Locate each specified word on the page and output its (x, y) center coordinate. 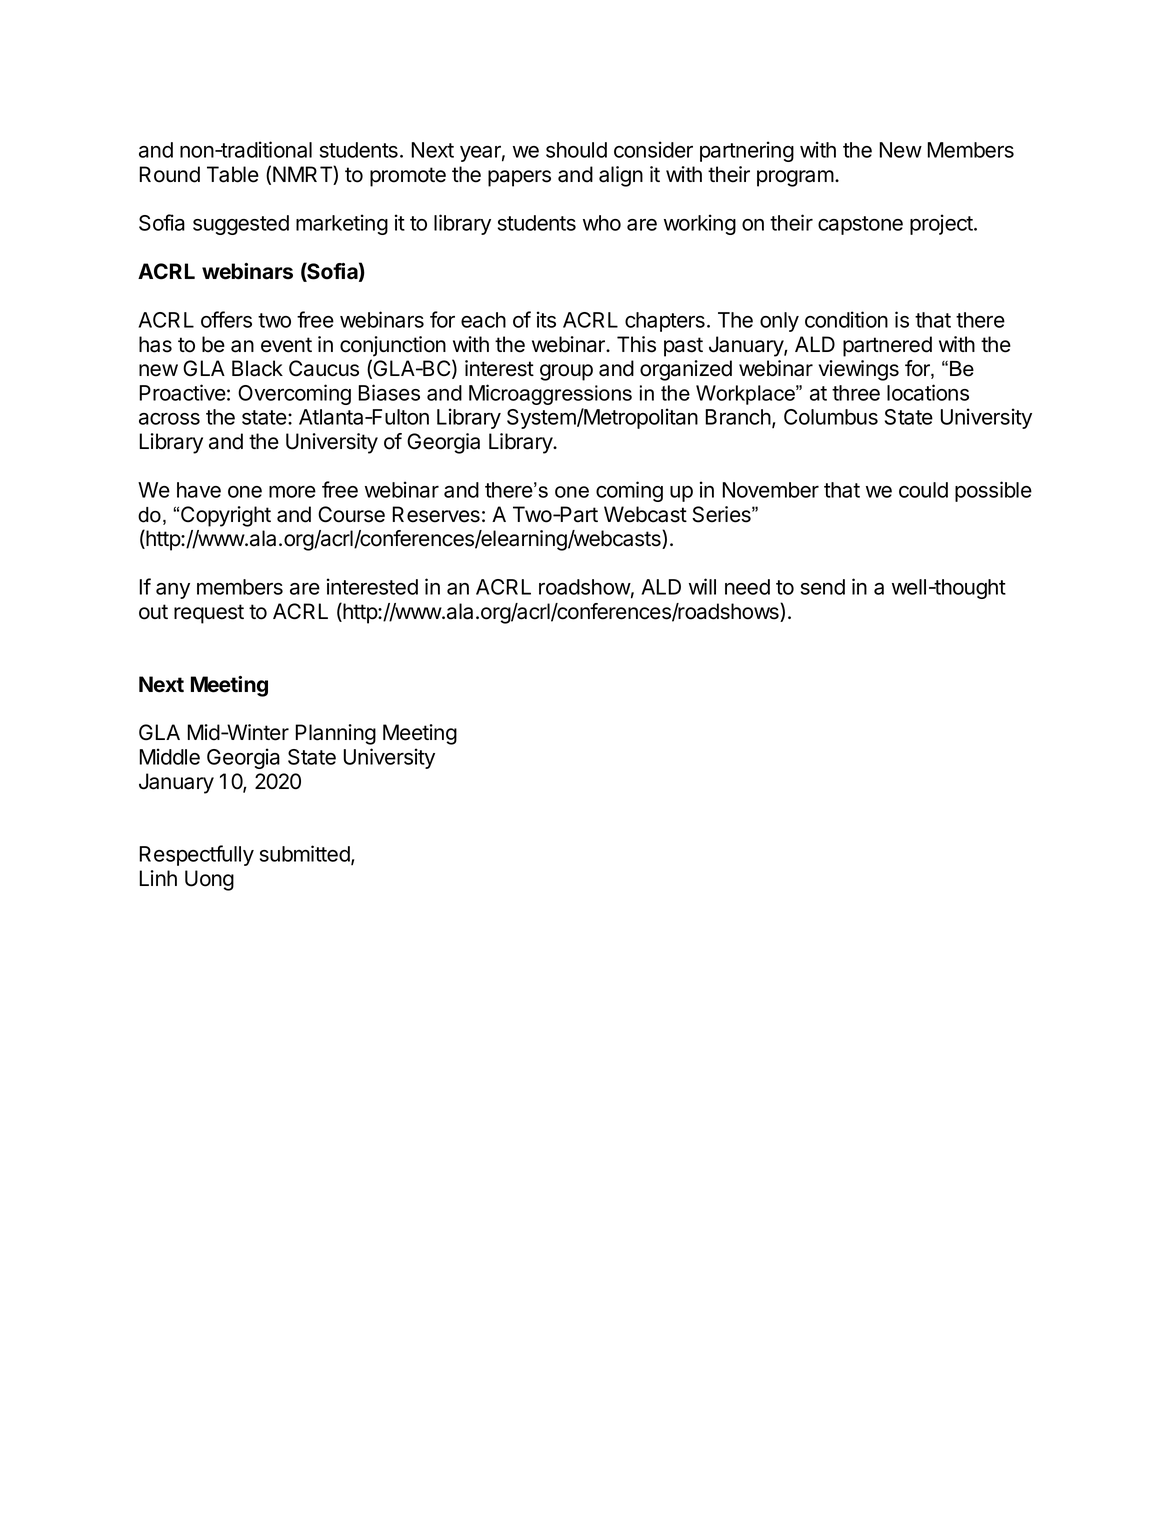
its (546, 319)
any (173, 591)
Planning (335, 734)
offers (226, 319)
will (702, 586)
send (823, 587)
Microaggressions (550, 394)
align (621, 176)
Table (233, 174)
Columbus (831, 417)
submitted (306, 855)
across (169, 419)
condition (846, 319)
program (795, 178)
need (747, 587)
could (923, 490)
